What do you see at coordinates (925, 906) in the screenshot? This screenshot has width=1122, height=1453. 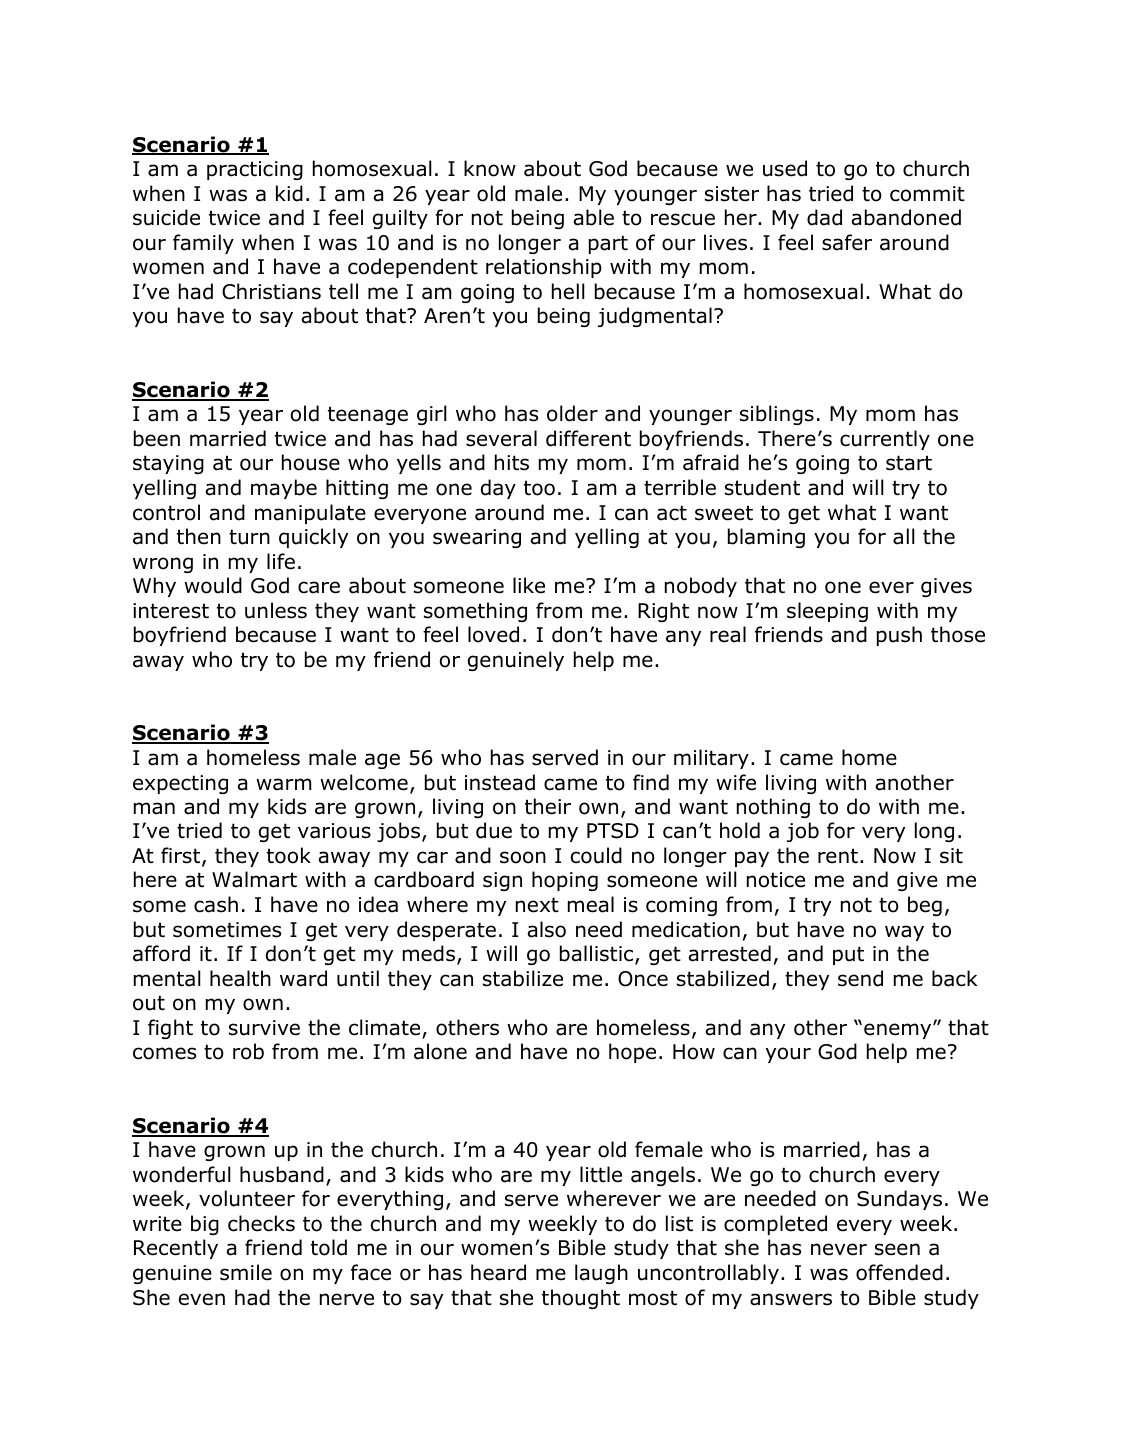 I see `beg` at bounding box center [925, 906].
